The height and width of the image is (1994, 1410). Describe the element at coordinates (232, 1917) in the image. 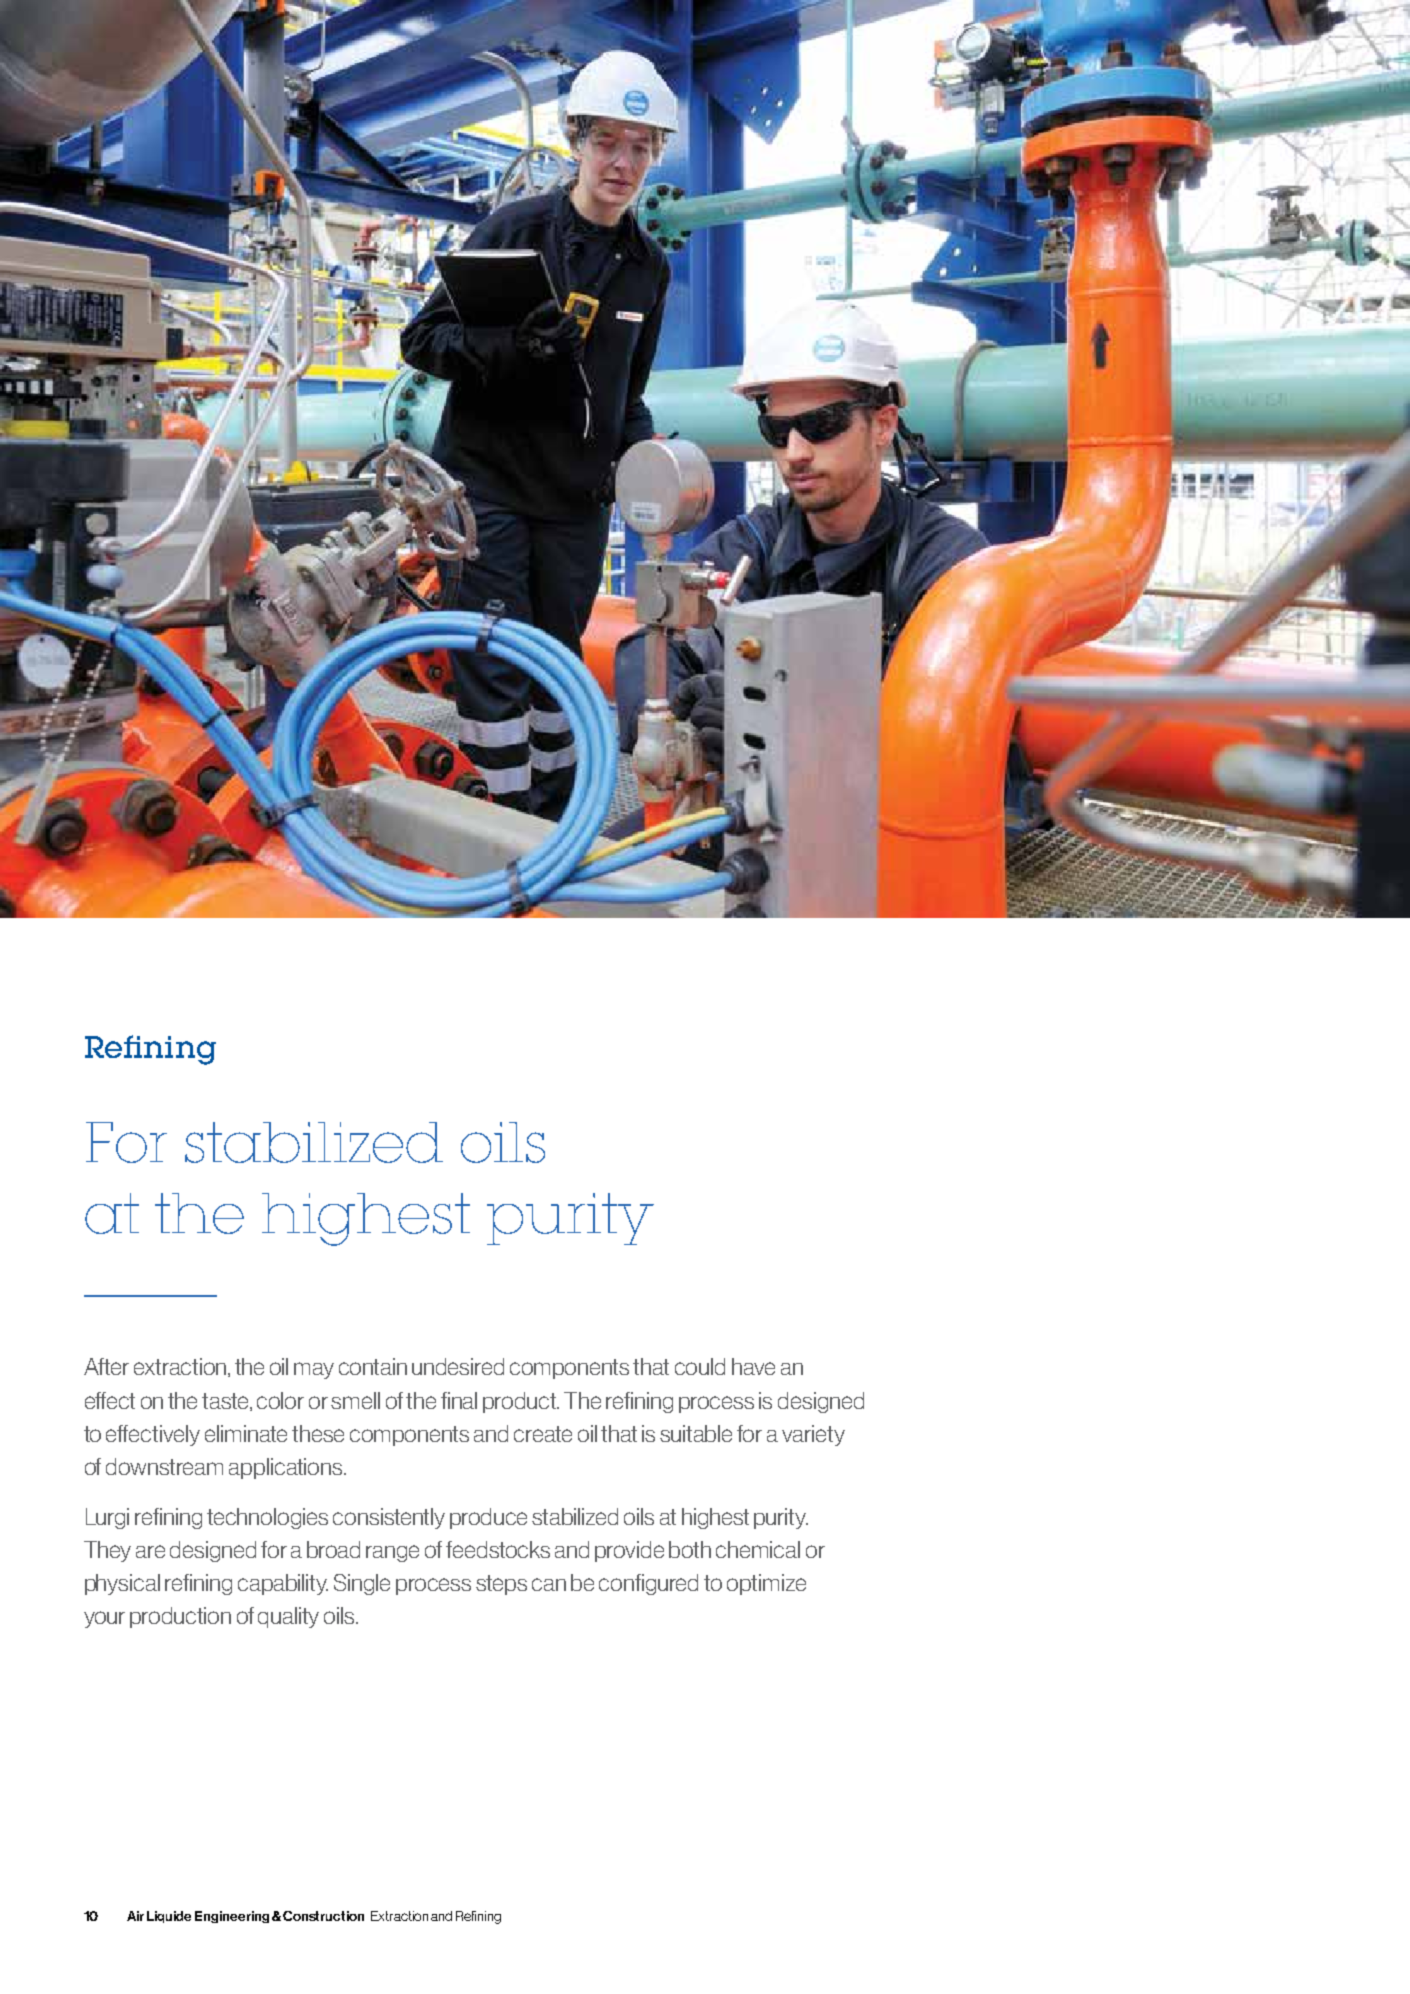

I see `Engineering` at that location.
